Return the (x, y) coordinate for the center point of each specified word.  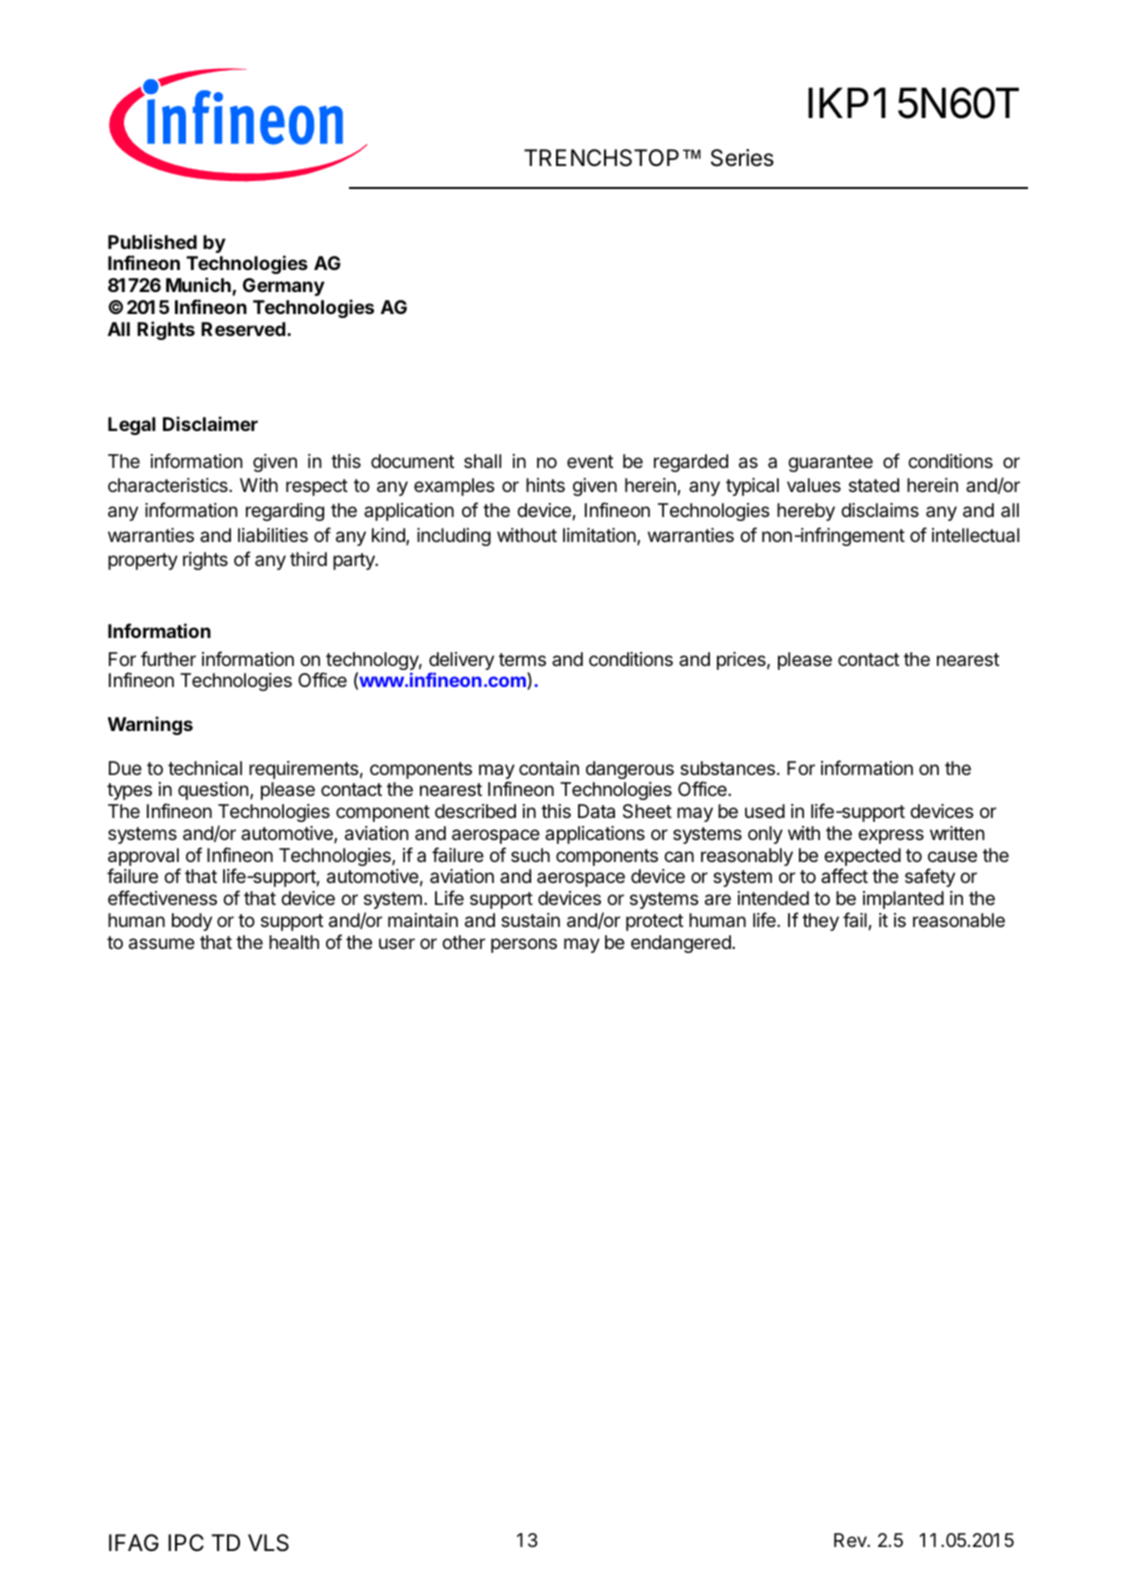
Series (742, 158)
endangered (682, 944)
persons (524, 945)
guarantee (830, 463)
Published (152, 241)
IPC (186, 1542)
